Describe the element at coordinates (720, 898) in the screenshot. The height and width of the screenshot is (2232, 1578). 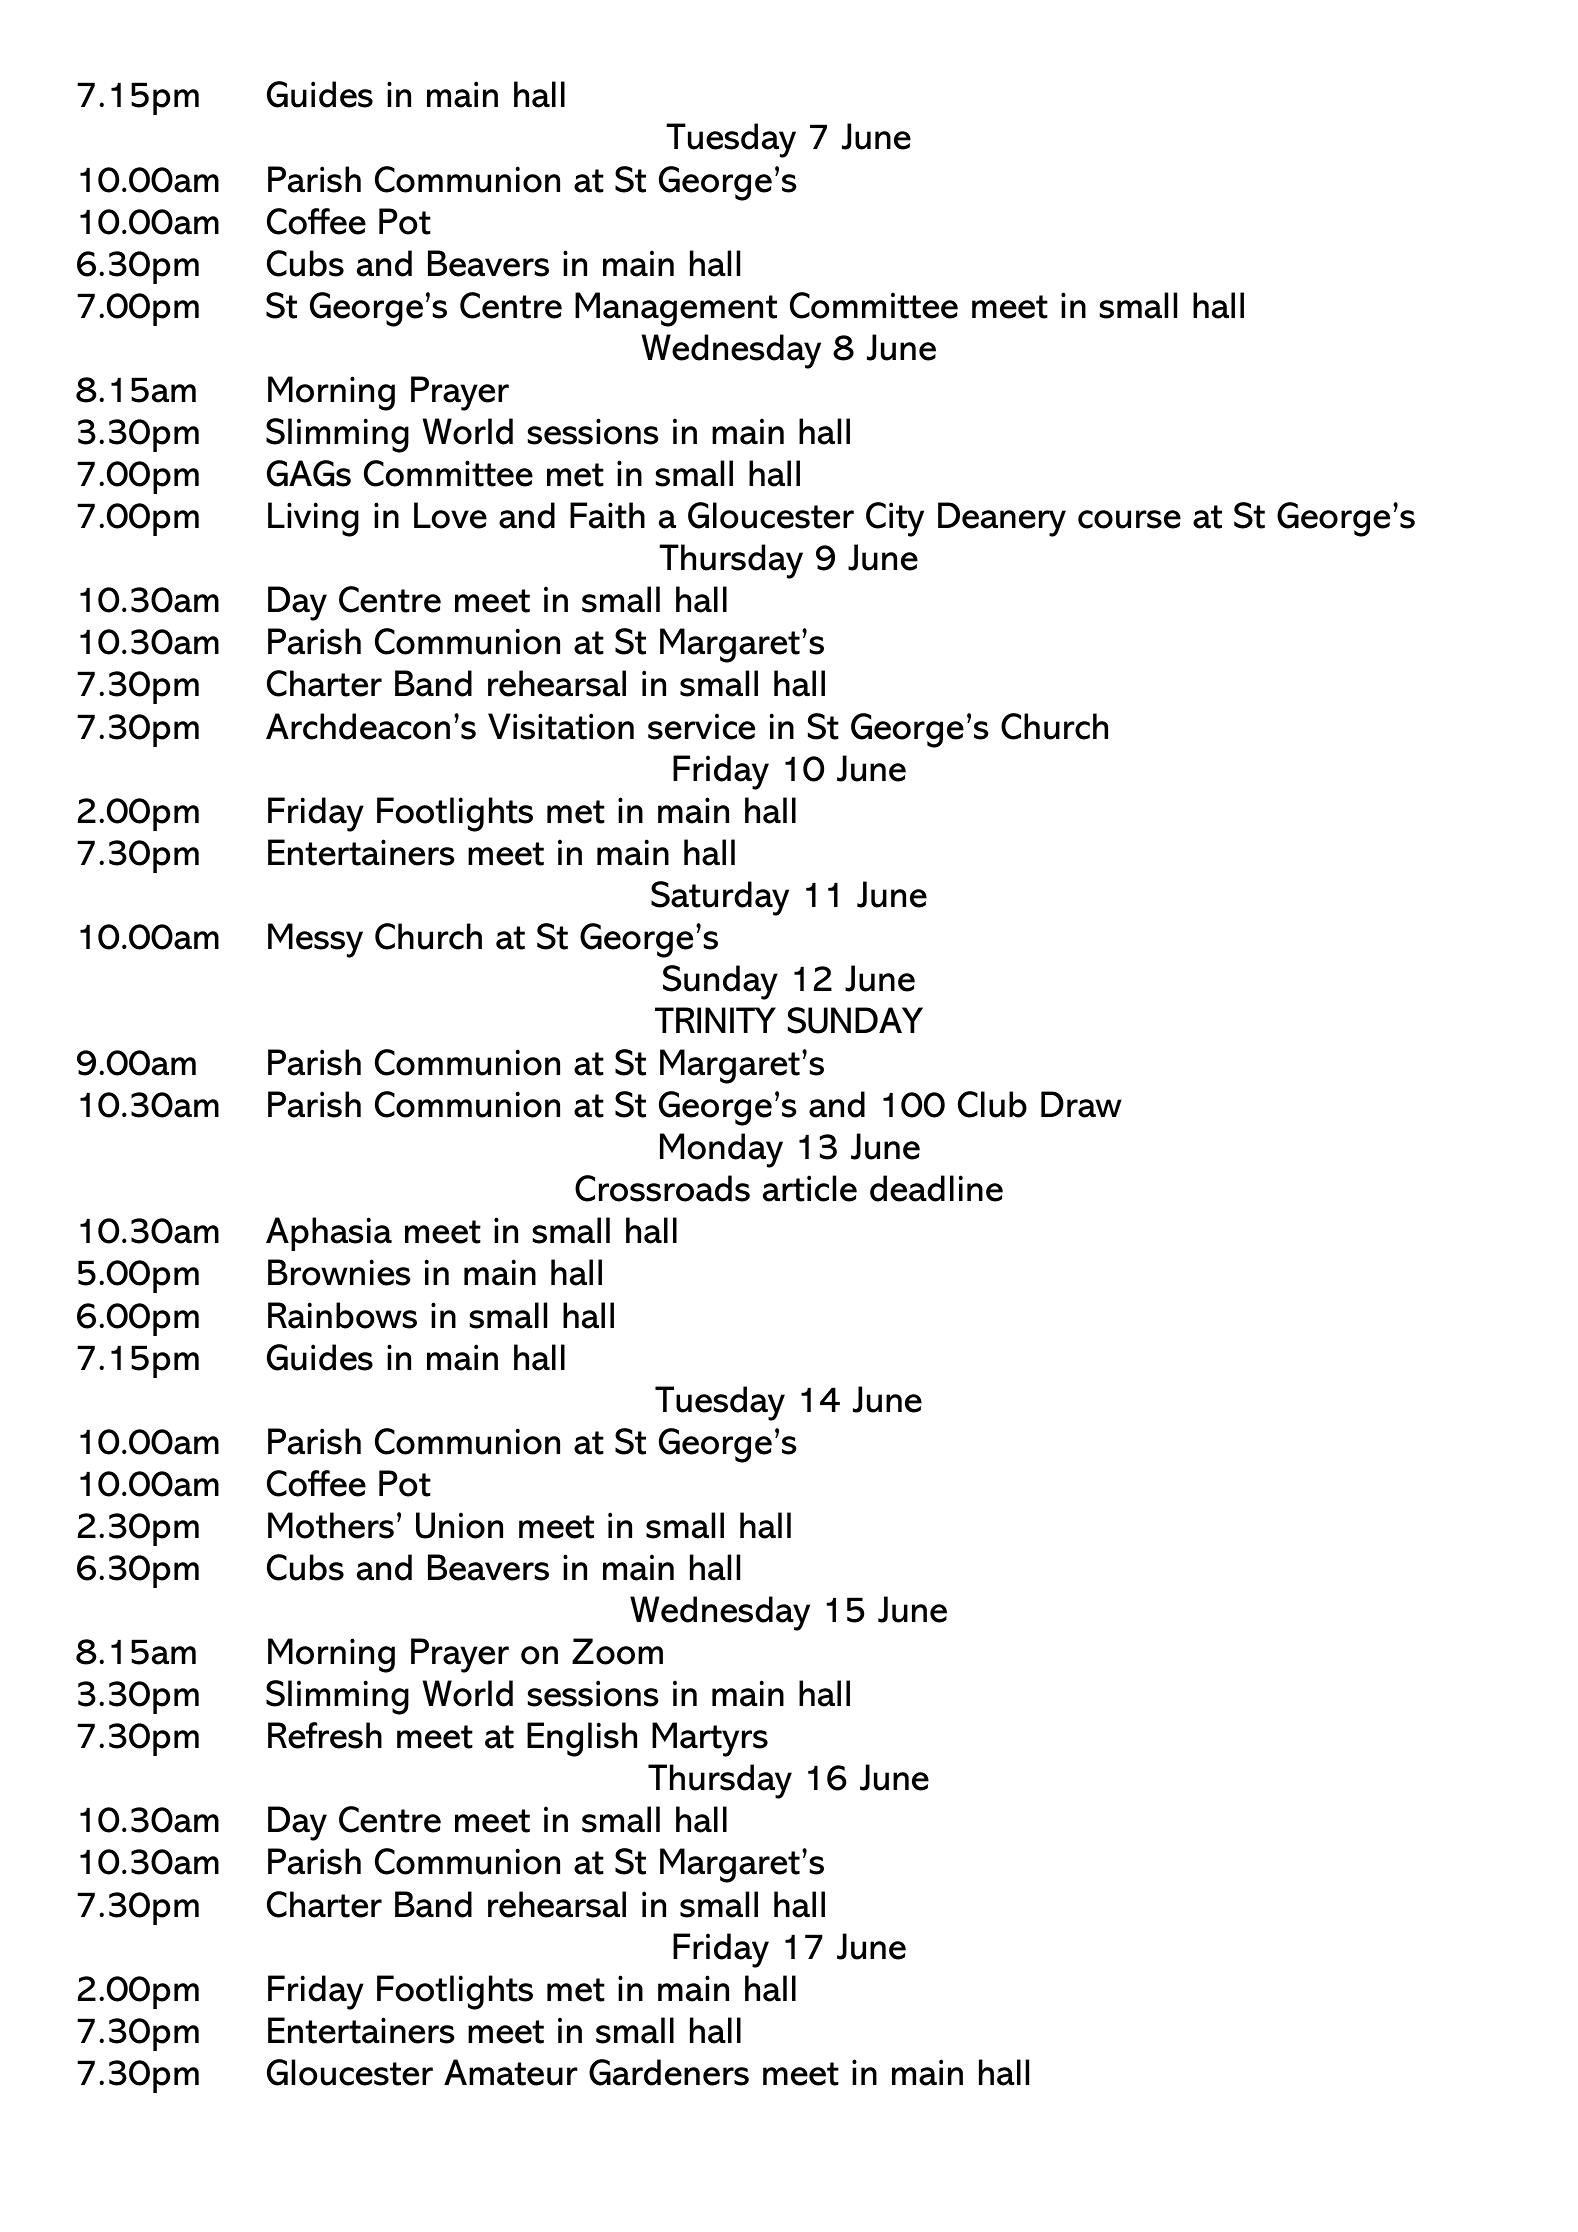
I see `Saturday` at that location.
